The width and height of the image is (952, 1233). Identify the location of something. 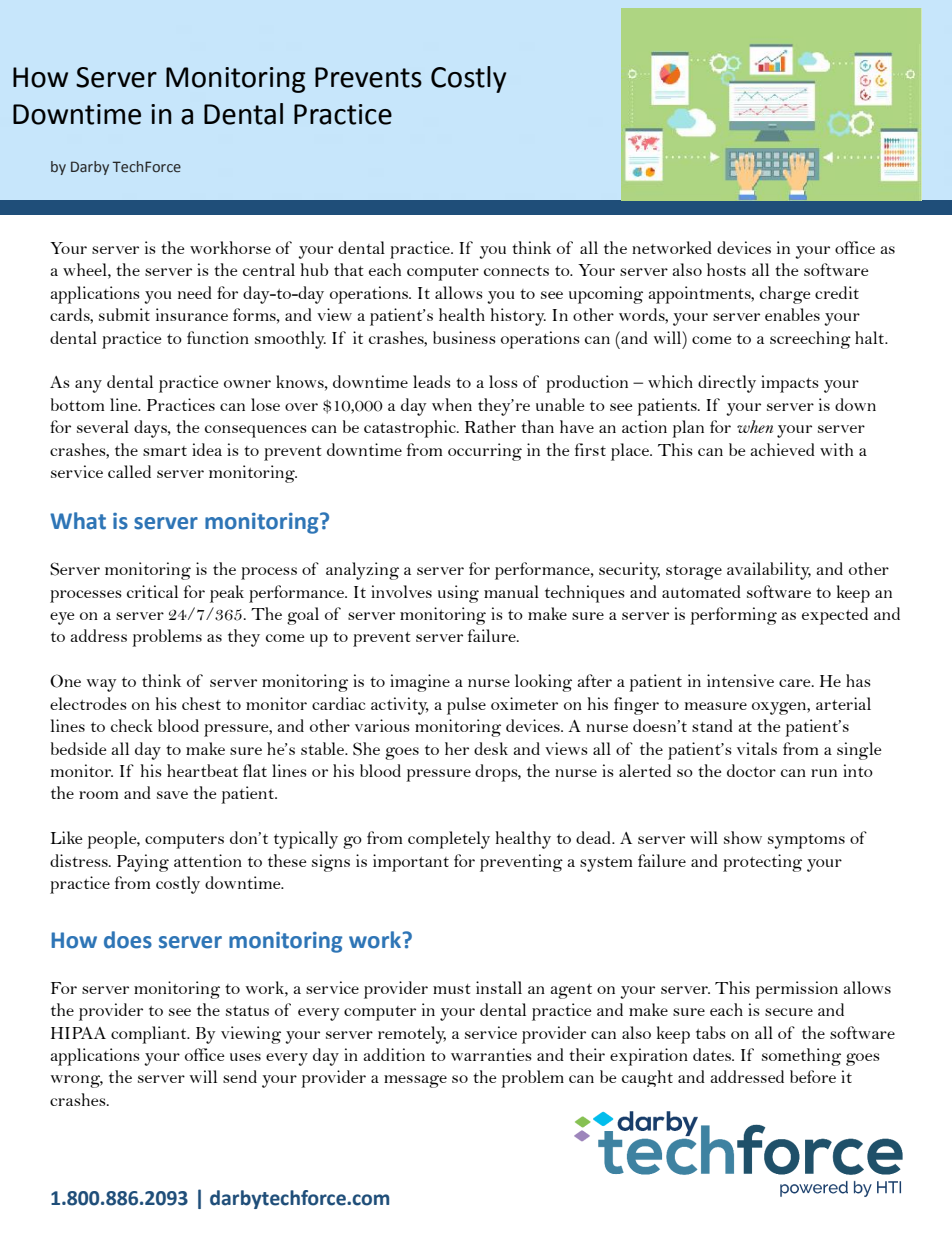
(801, 1057).
